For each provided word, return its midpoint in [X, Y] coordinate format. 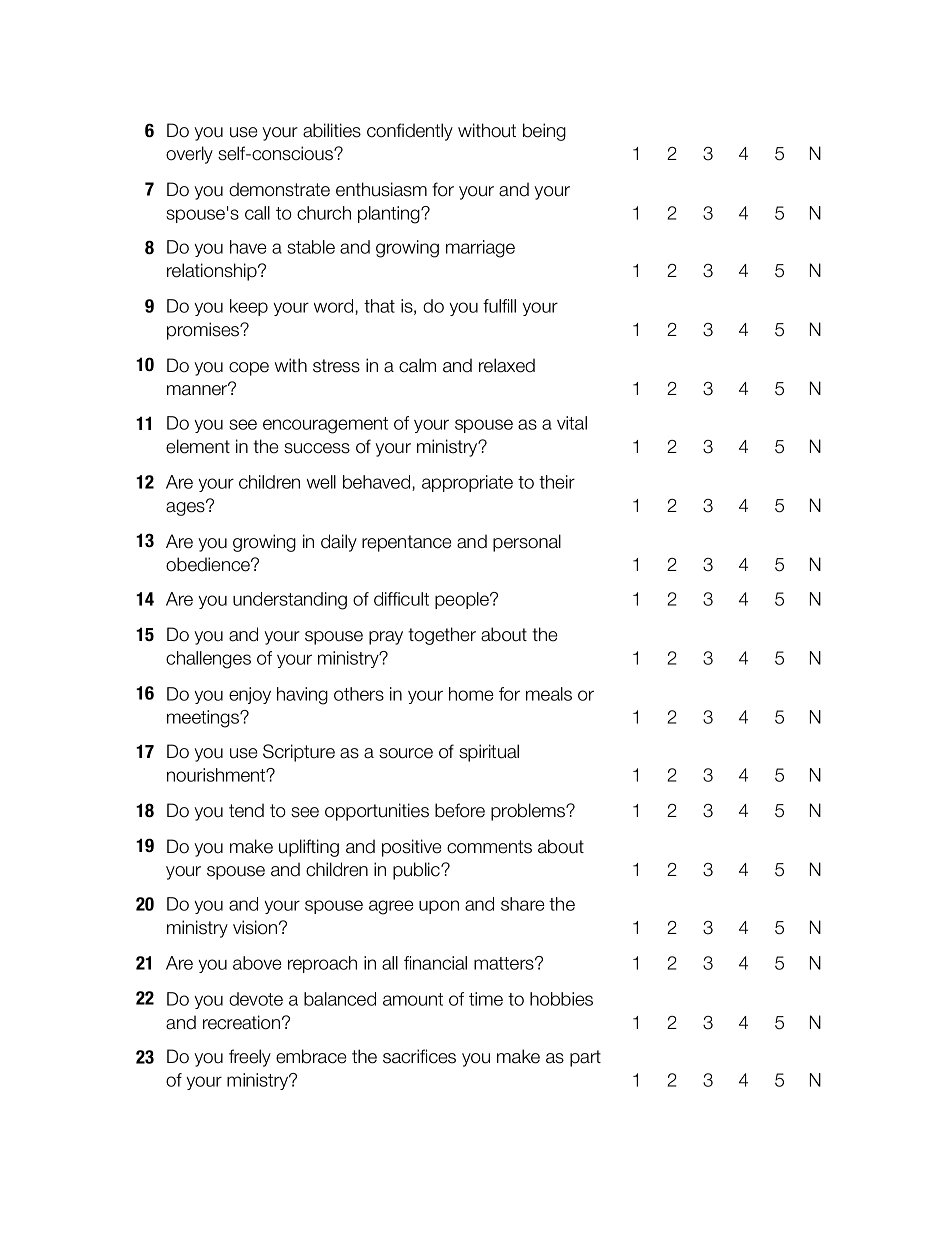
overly [189, 155]
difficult [401, 599]
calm [417, 365]
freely [250, 1058]
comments [489, 847]
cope [249, 369]
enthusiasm [381, 189]
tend [246, 810]
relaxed [507, 365]
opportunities [377, 812]
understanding [290, 601]
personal [527, 543]
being [544, 132]
